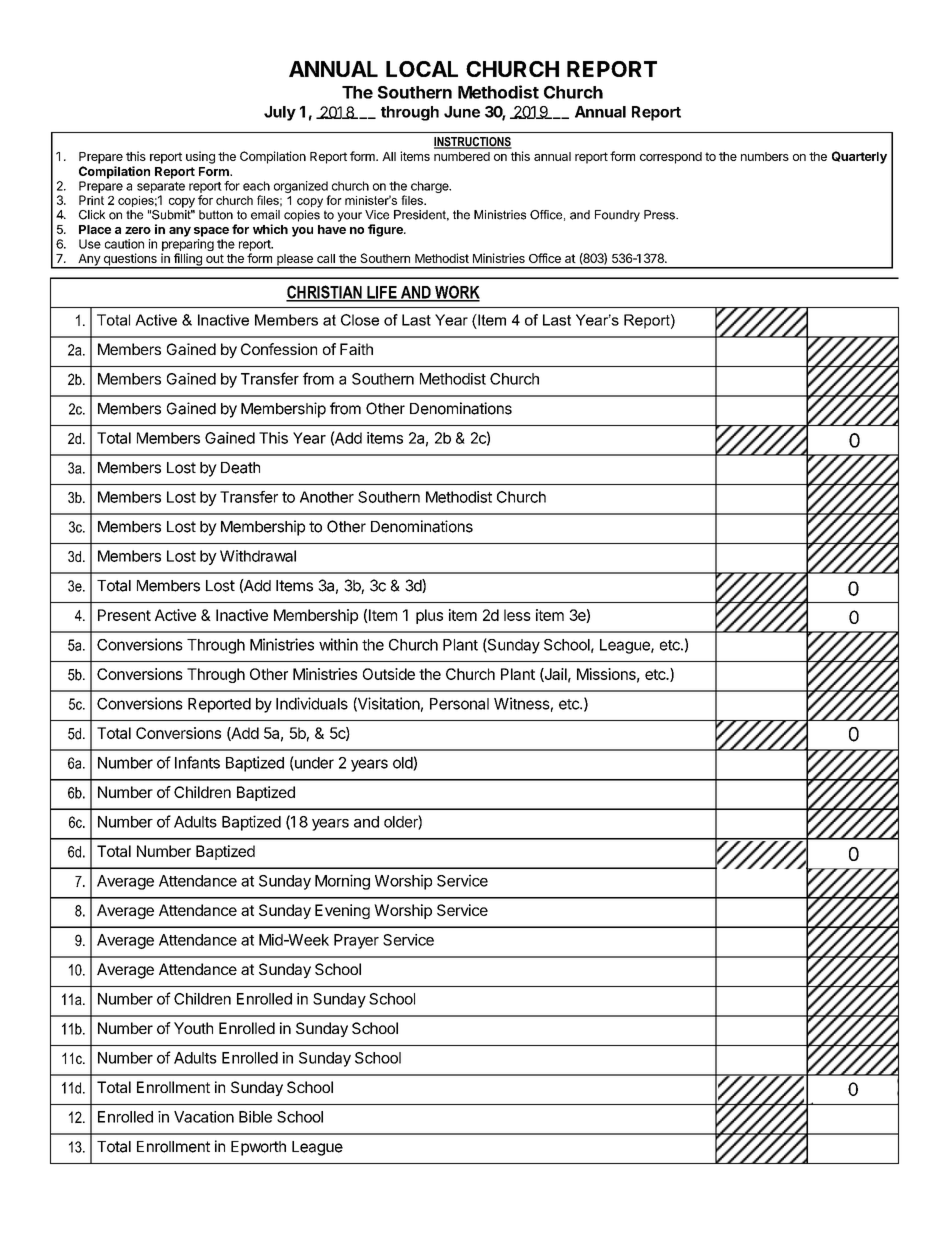 The image size is (952, 1233). I want to click on Bible, so click(255, 1117).
